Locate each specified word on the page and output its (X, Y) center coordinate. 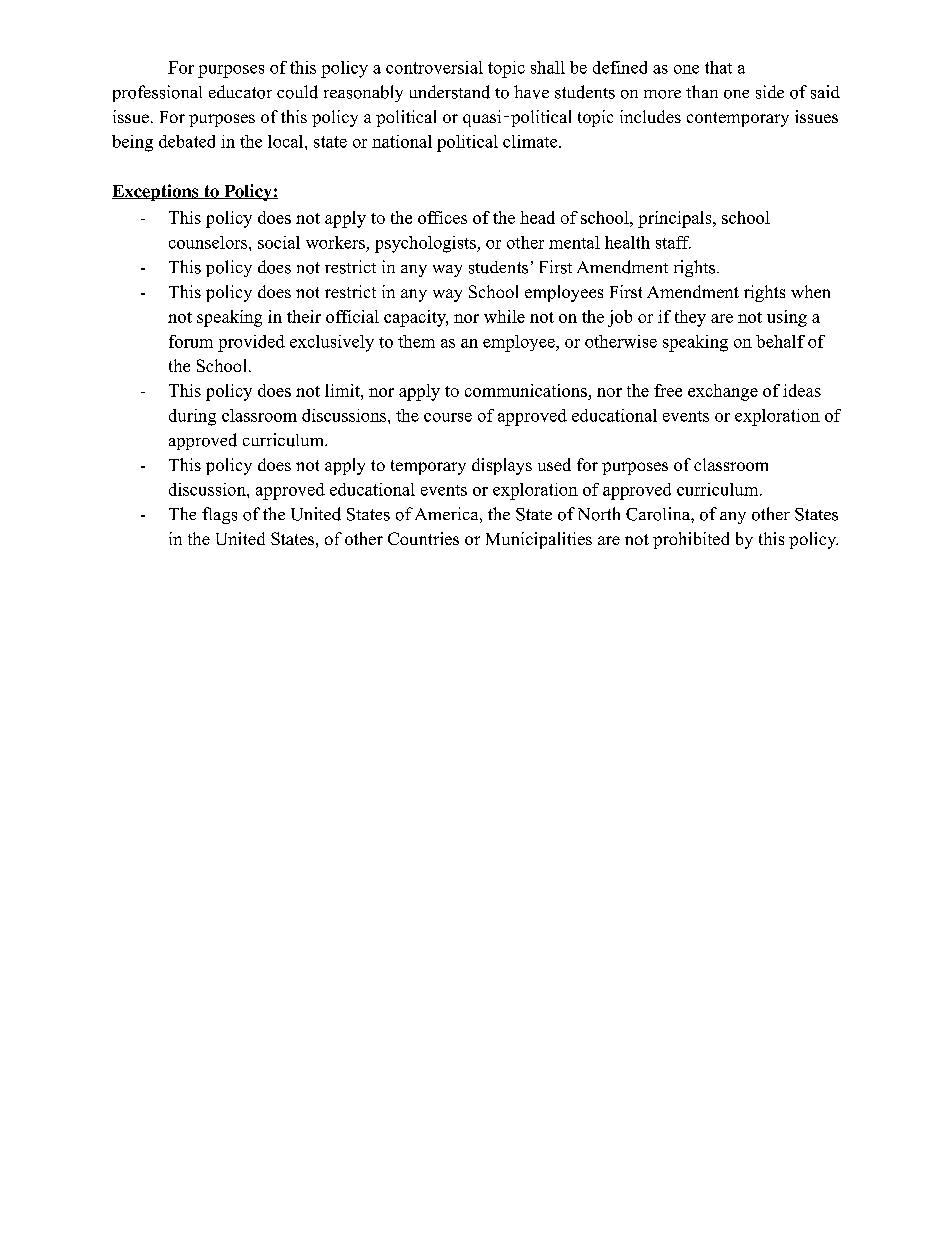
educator (240, 92)
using (787, 318)
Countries (423, 538)
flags (219, 515)
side (770, 92)
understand (450, 92)
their (304, 316)
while (504, 316)
